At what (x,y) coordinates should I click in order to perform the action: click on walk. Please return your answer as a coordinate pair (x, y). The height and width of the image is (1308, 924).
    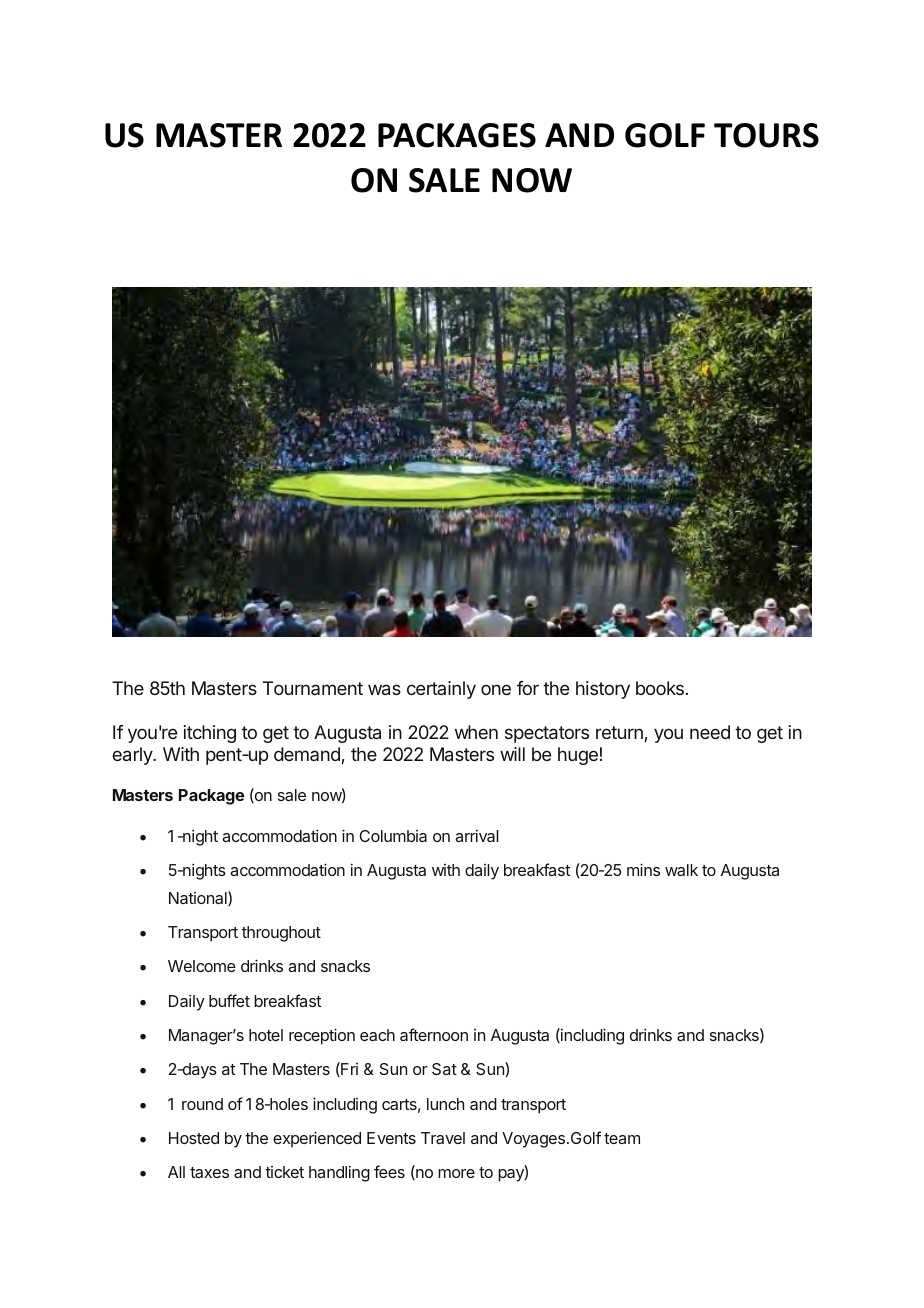
    Looking at the image, I should click on (681, 870).
